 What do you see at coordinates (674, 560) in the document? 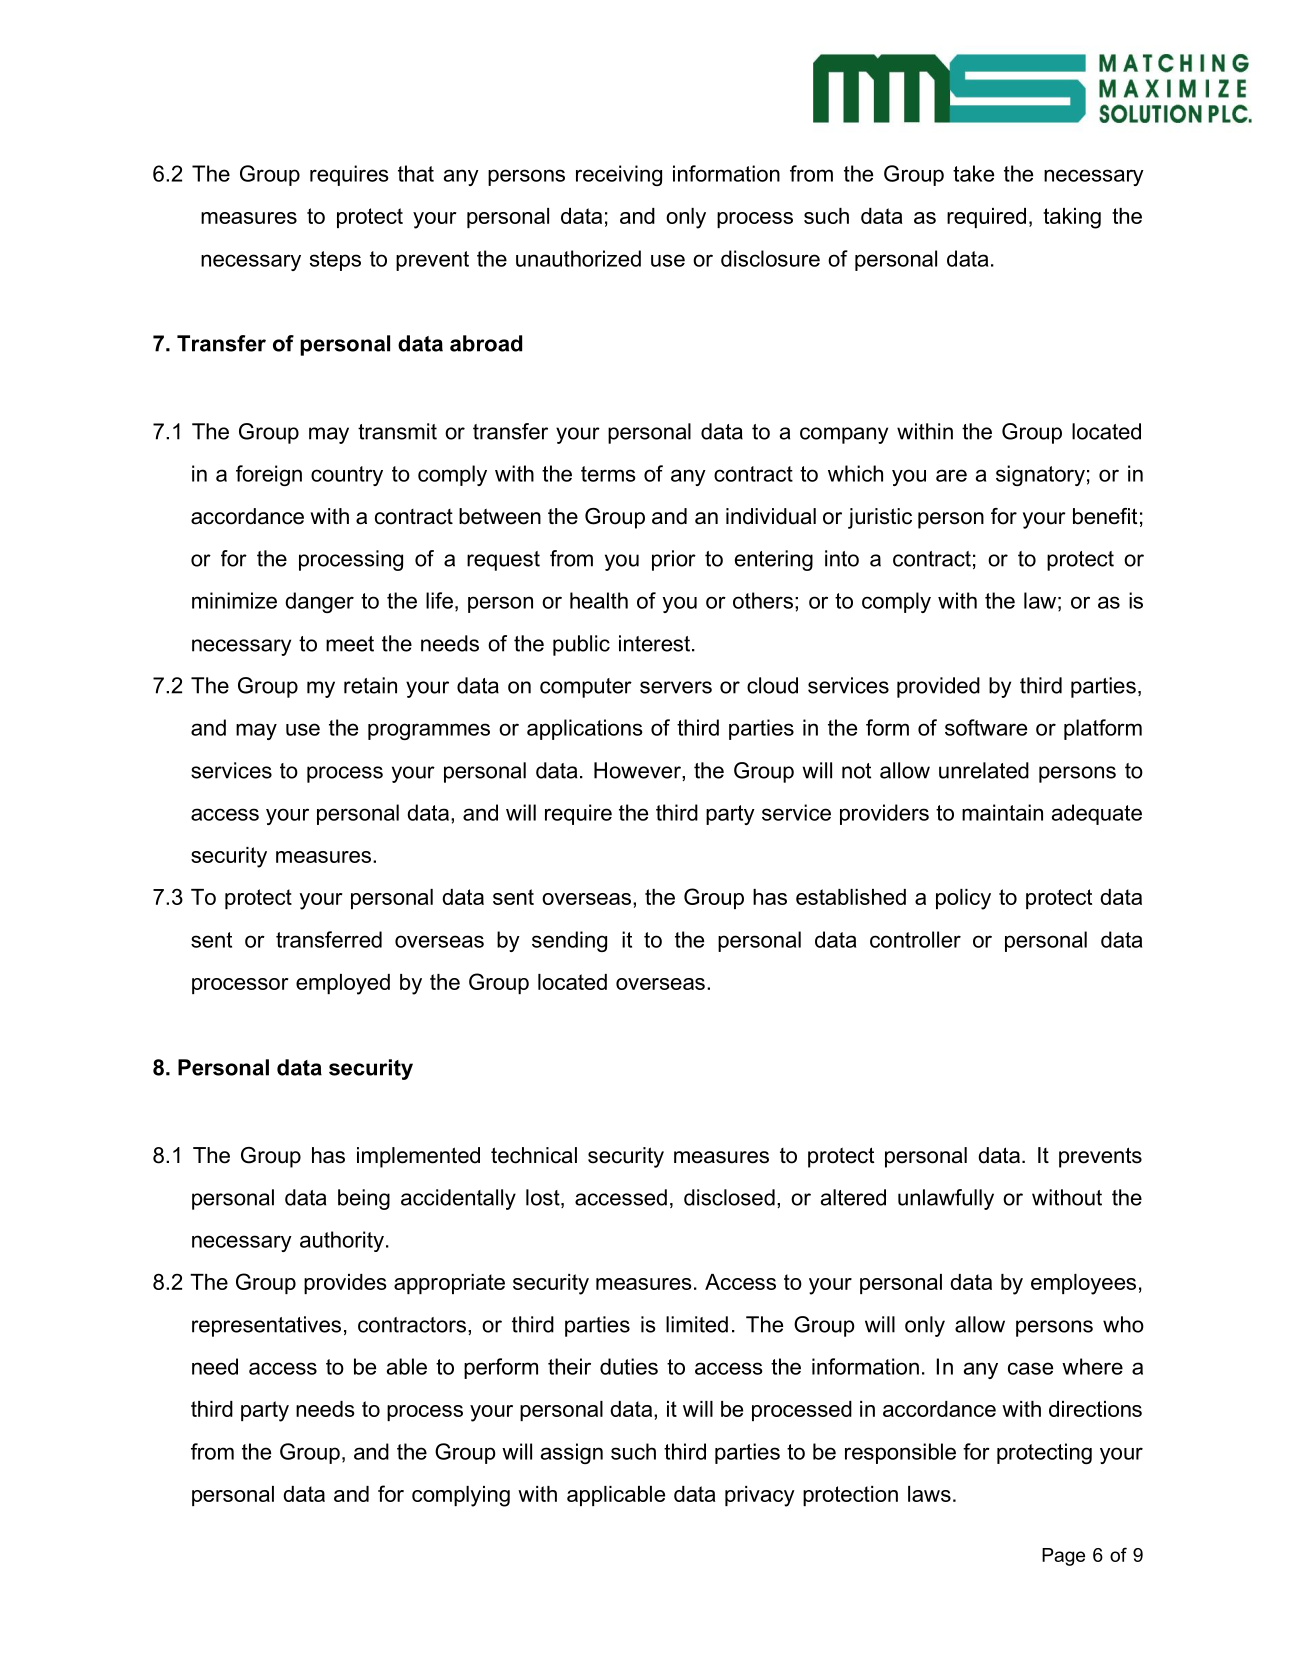
I see `prior` at bounding box center [674, 560].
